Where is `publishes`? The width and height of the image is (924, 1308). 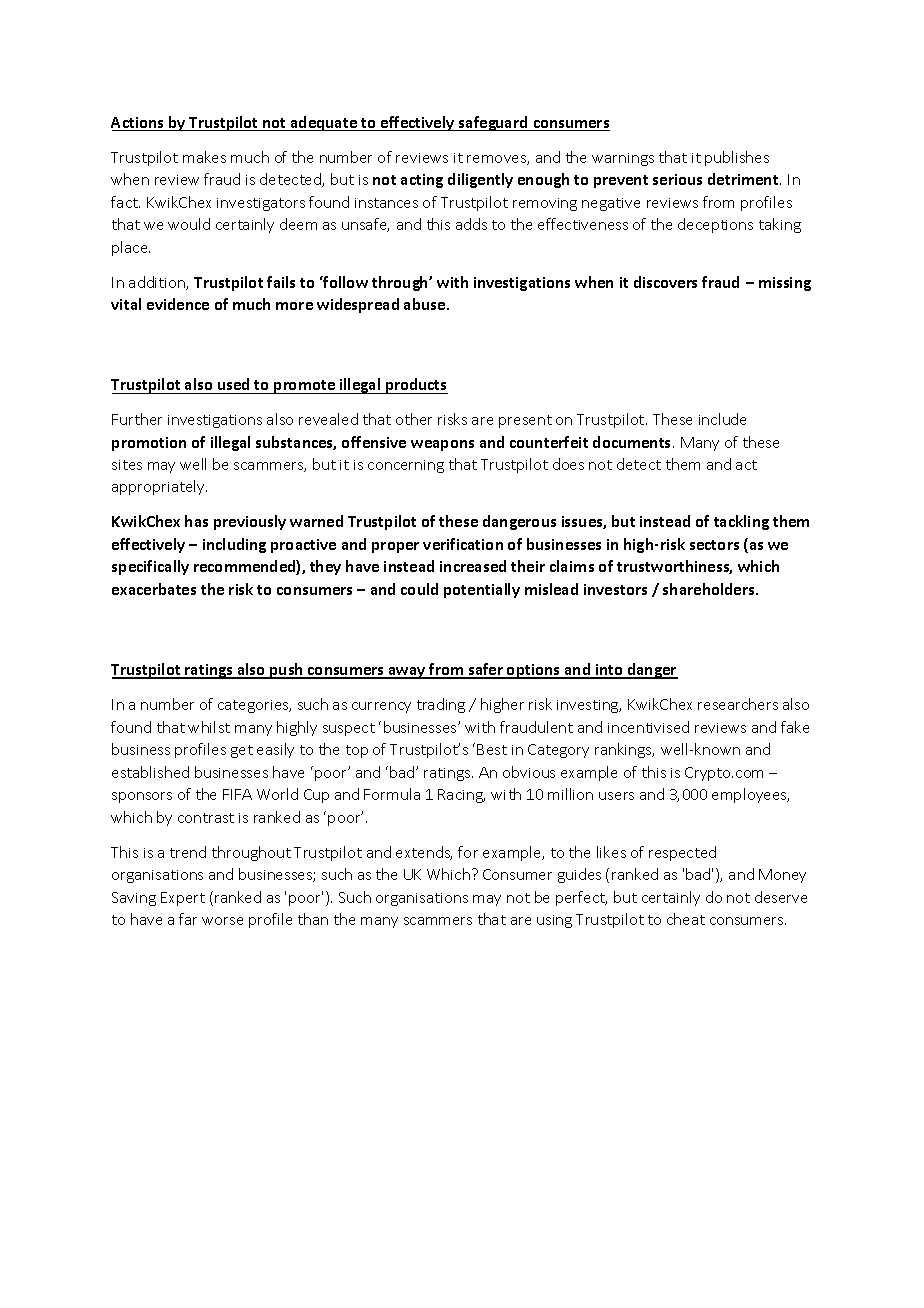
publishes is located at coordinates (737, 158).
